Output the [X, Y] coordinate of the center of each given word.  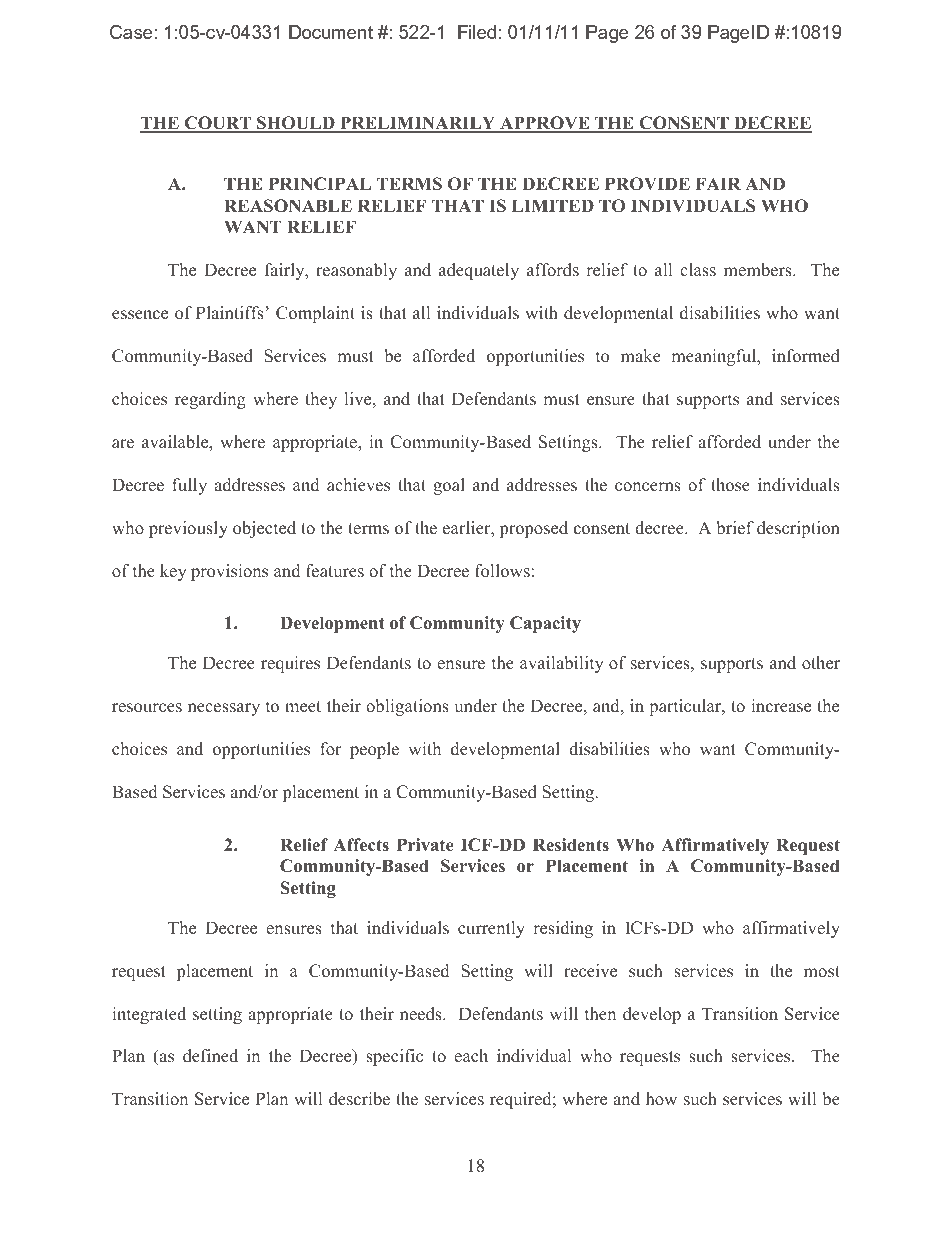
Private [425, 845]
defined [210, 1056]
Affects [361, 845]
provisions [229, 572]
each [471, 1056]
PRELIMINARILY [418, 124]
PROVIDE [647, 184]
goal [449, 486]
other [821, 663]
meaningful [715, 357]
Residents [571, 845]
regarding [210, 400]
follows [502, 571]
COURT [218, 124]
